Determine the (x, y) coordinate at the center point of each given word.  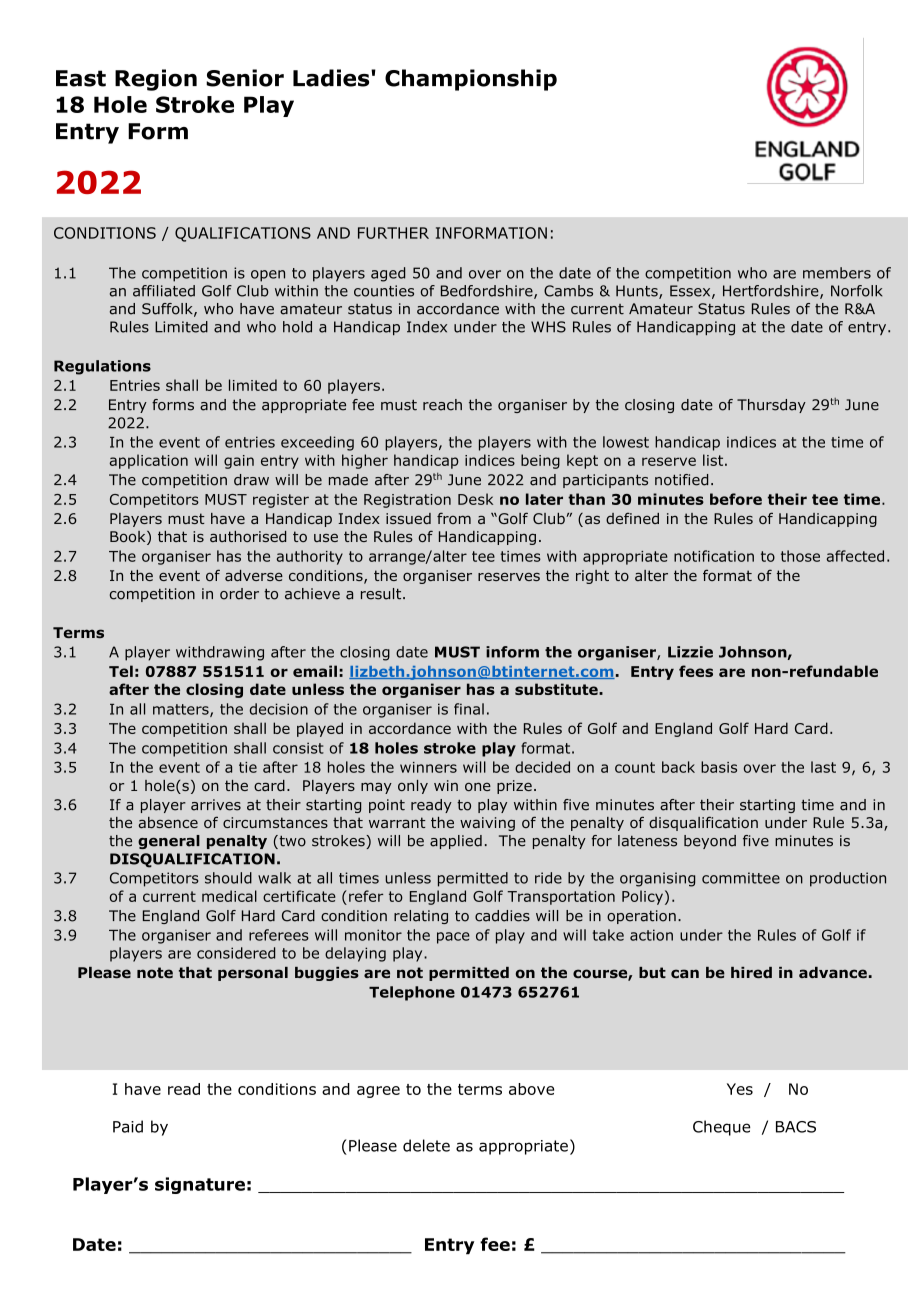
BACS (796, 1127)
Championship (471, 80)
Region (156, 80)
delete (426, 1145)
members (837, 273)
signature (200, 1185)
